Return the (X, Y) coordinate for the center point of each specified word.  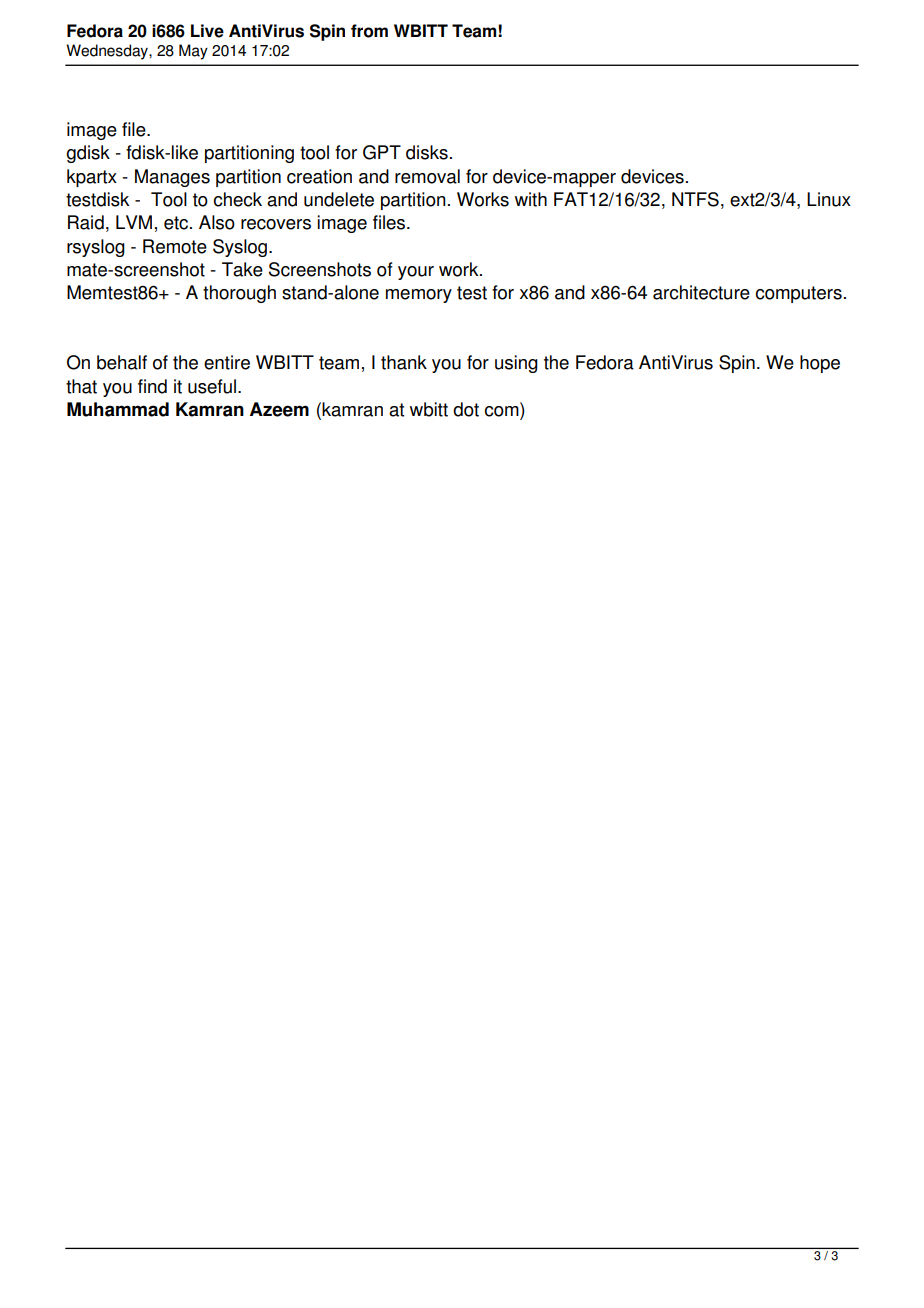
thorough (239, 294)
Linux (829, 199)
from (369, 31)
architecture (701, 292)
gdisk (88, 154)
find (152, 386)
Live (207, 31)
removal (427, 176)
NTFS (695, 199)
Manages (172, 178)
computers (799, 294)
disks (427, 152)
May (193, 52)
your (416, 273)
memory (419, 296)
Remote (175, 246)
